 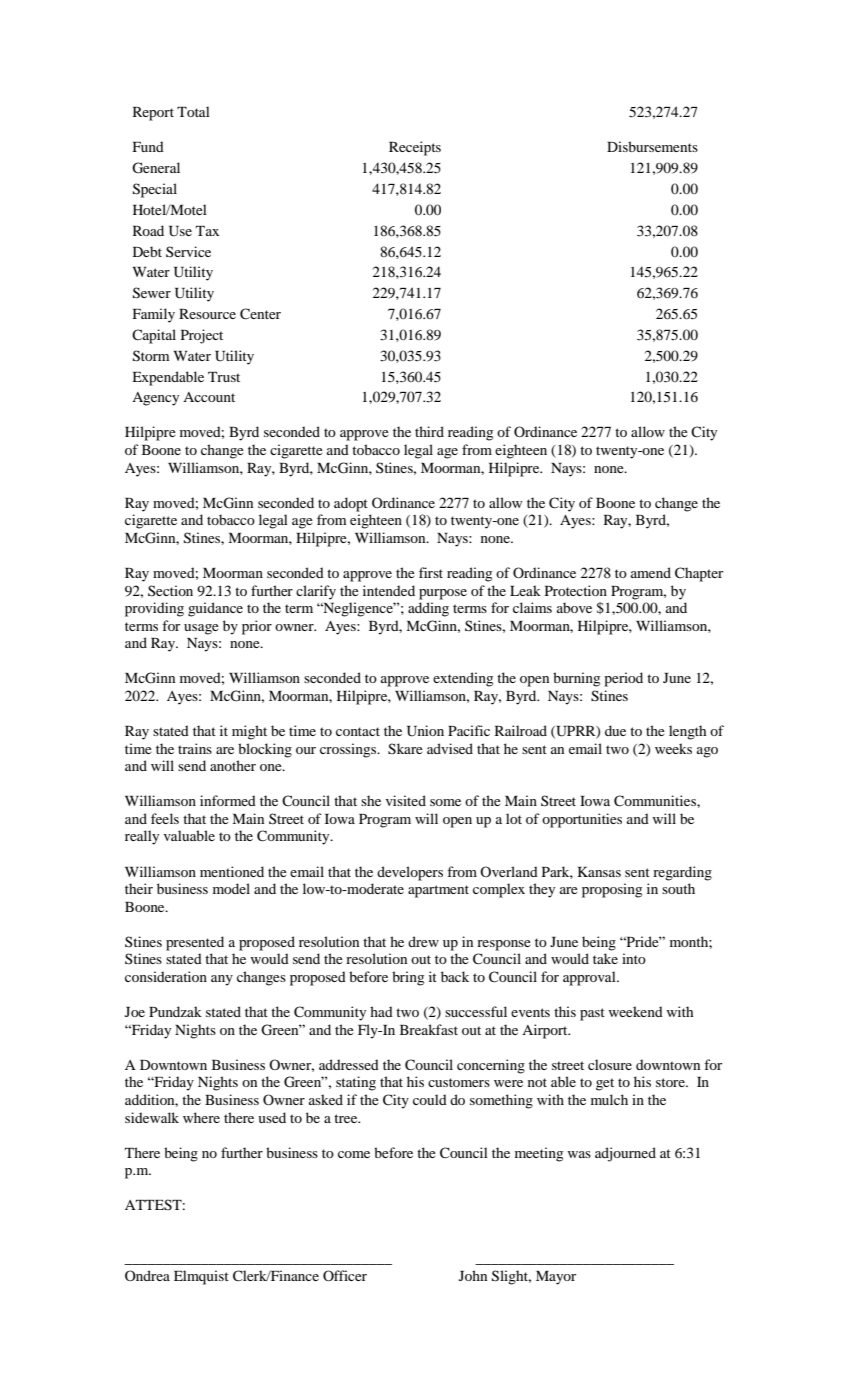 I want to click on Total, so click(x=193, y=111).
